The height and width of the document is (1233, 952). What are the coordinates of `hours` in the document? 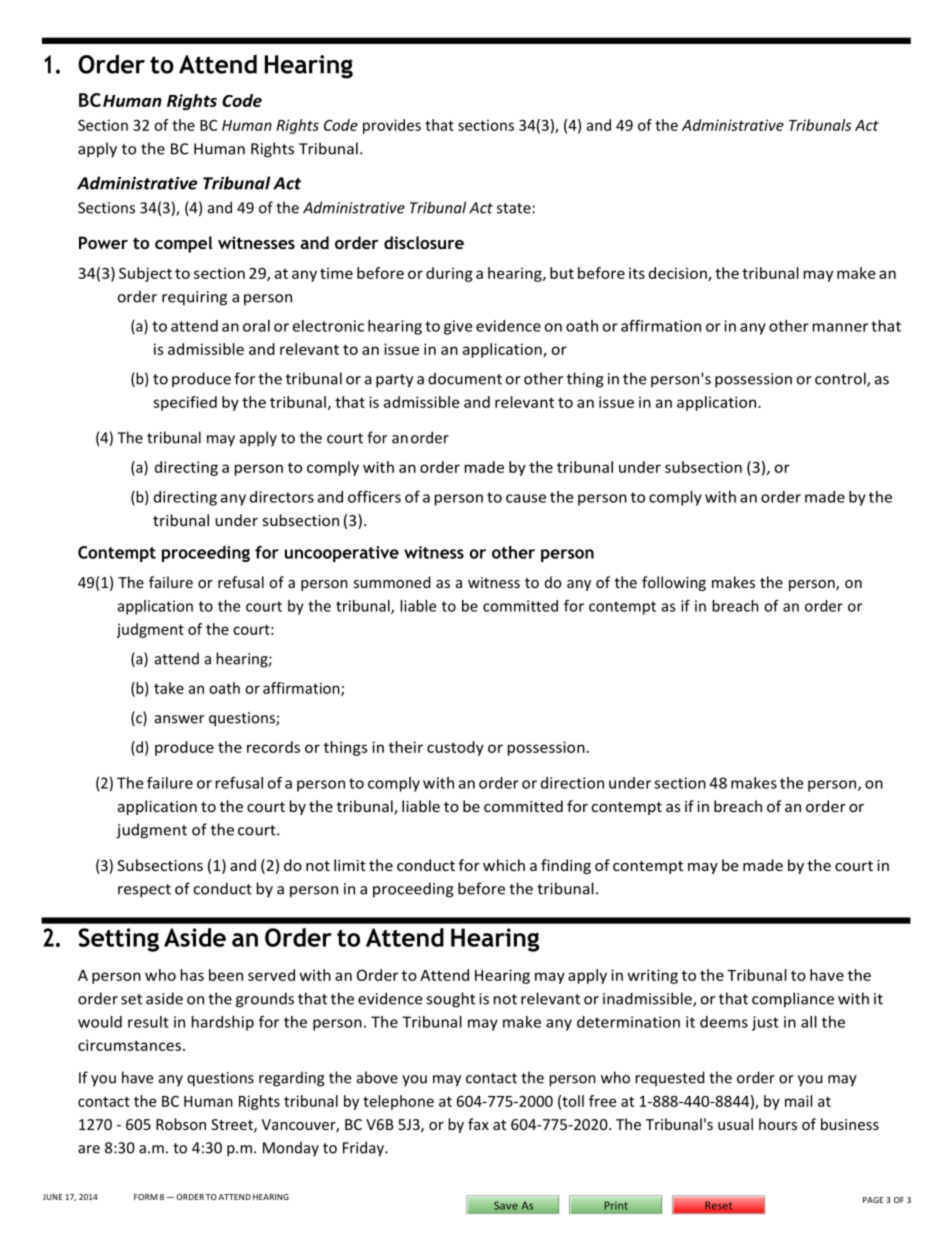 It's located at (778, 1124).
